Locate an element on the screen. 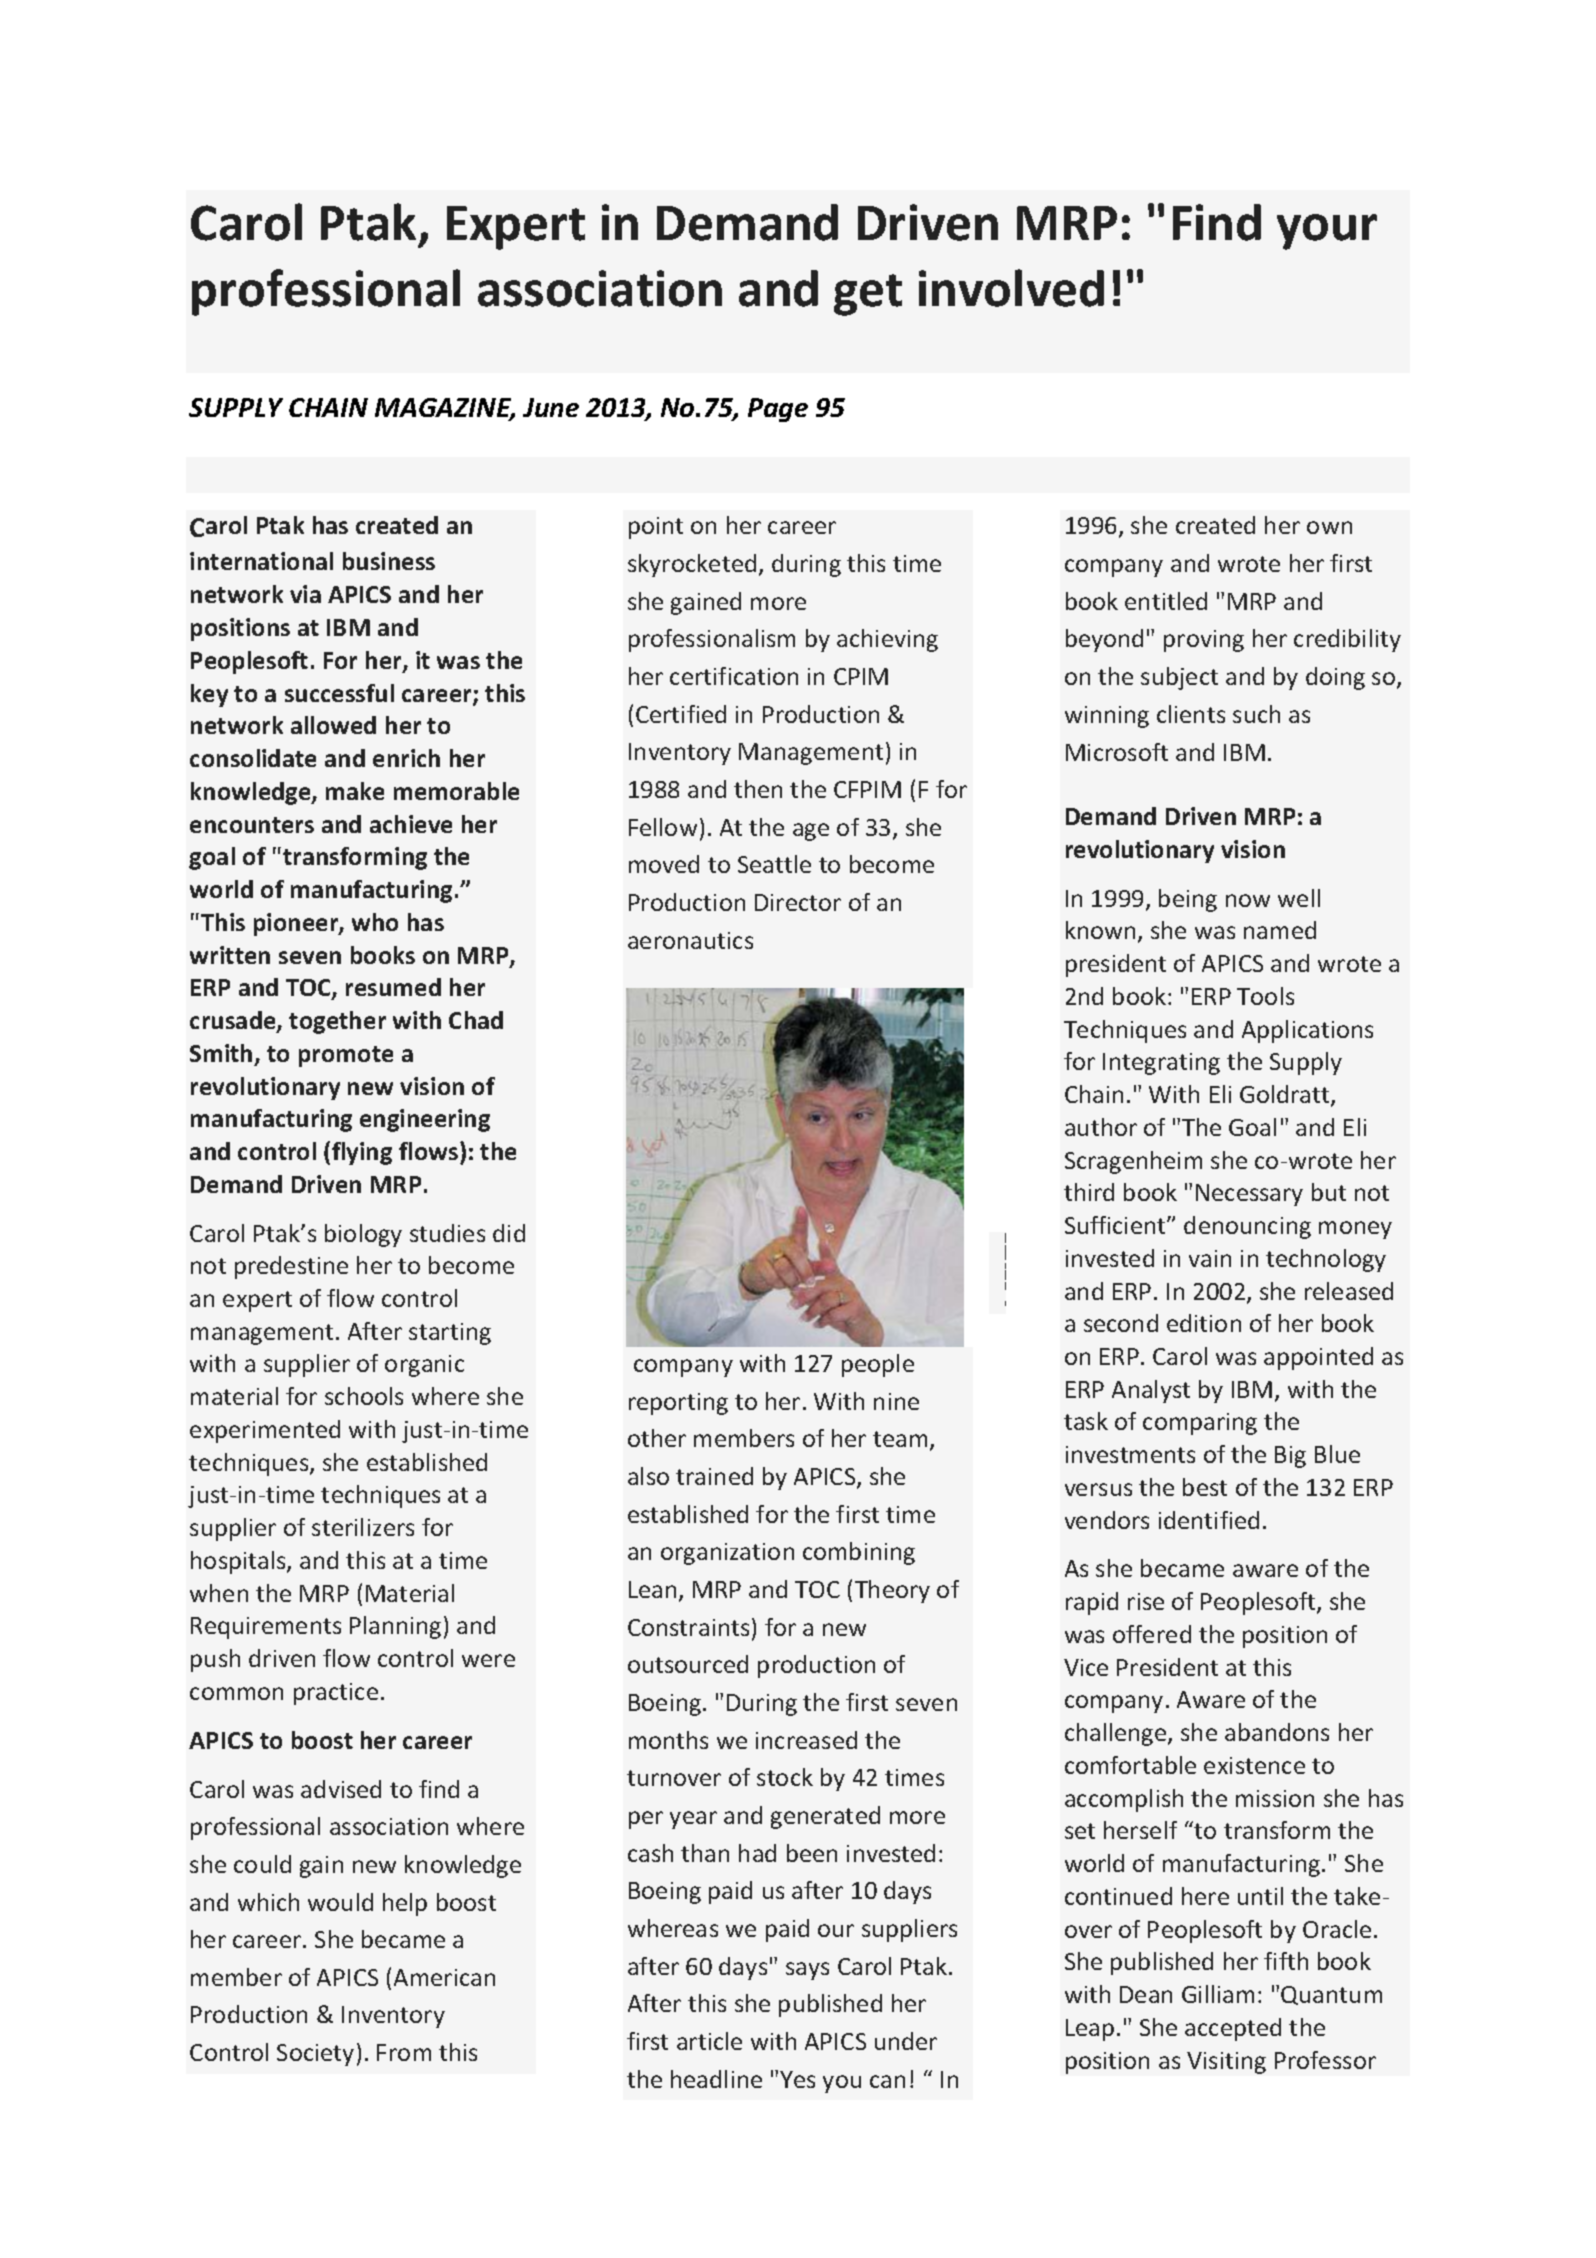  your is located at coordinates (1327, 232).
